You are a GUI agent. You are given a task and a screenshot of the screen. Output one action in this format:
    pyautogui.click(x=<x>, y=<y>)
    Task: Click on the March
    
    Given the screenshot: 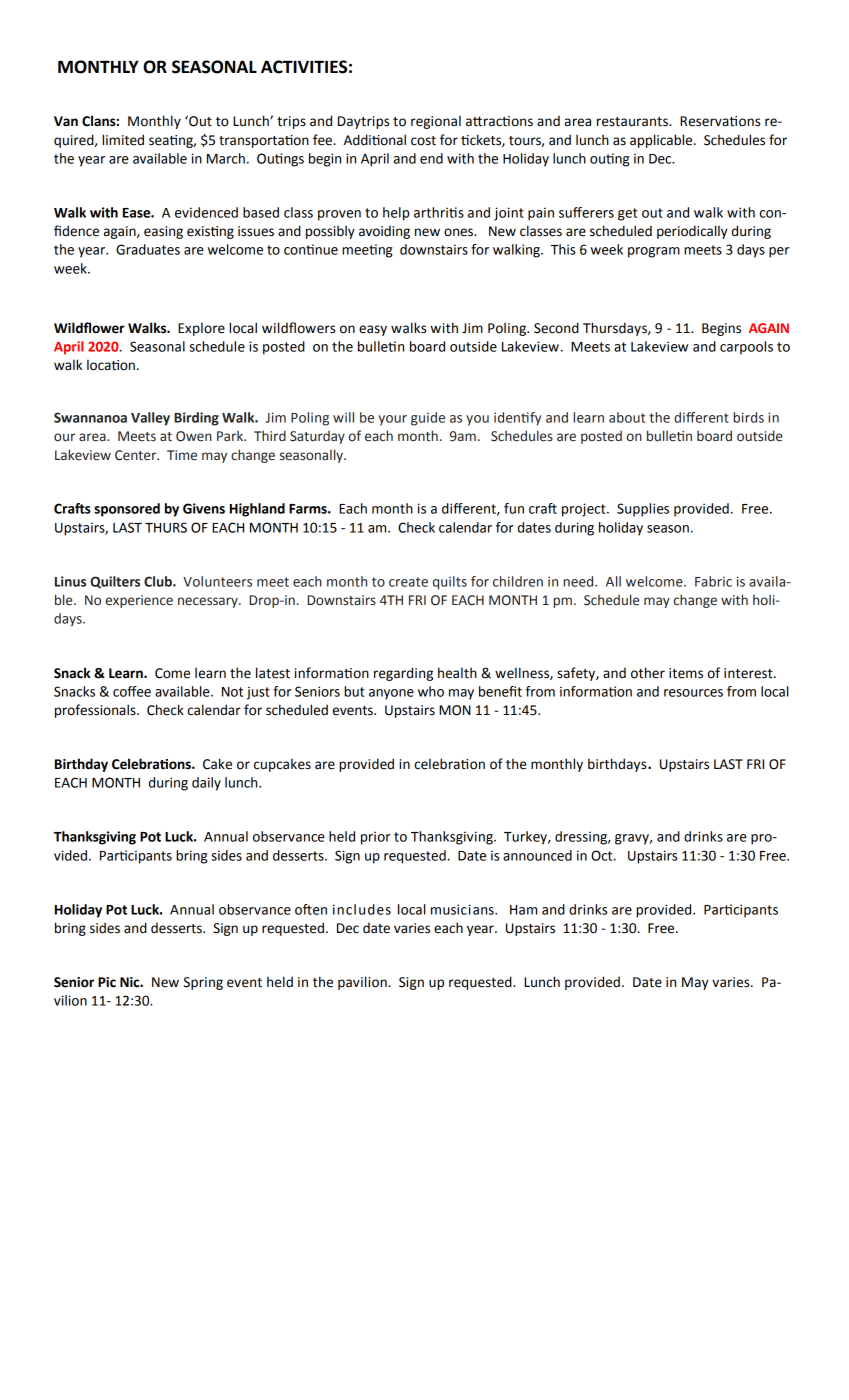 What is the action you would take?
    pyautogui.click(x=226, y=158)
